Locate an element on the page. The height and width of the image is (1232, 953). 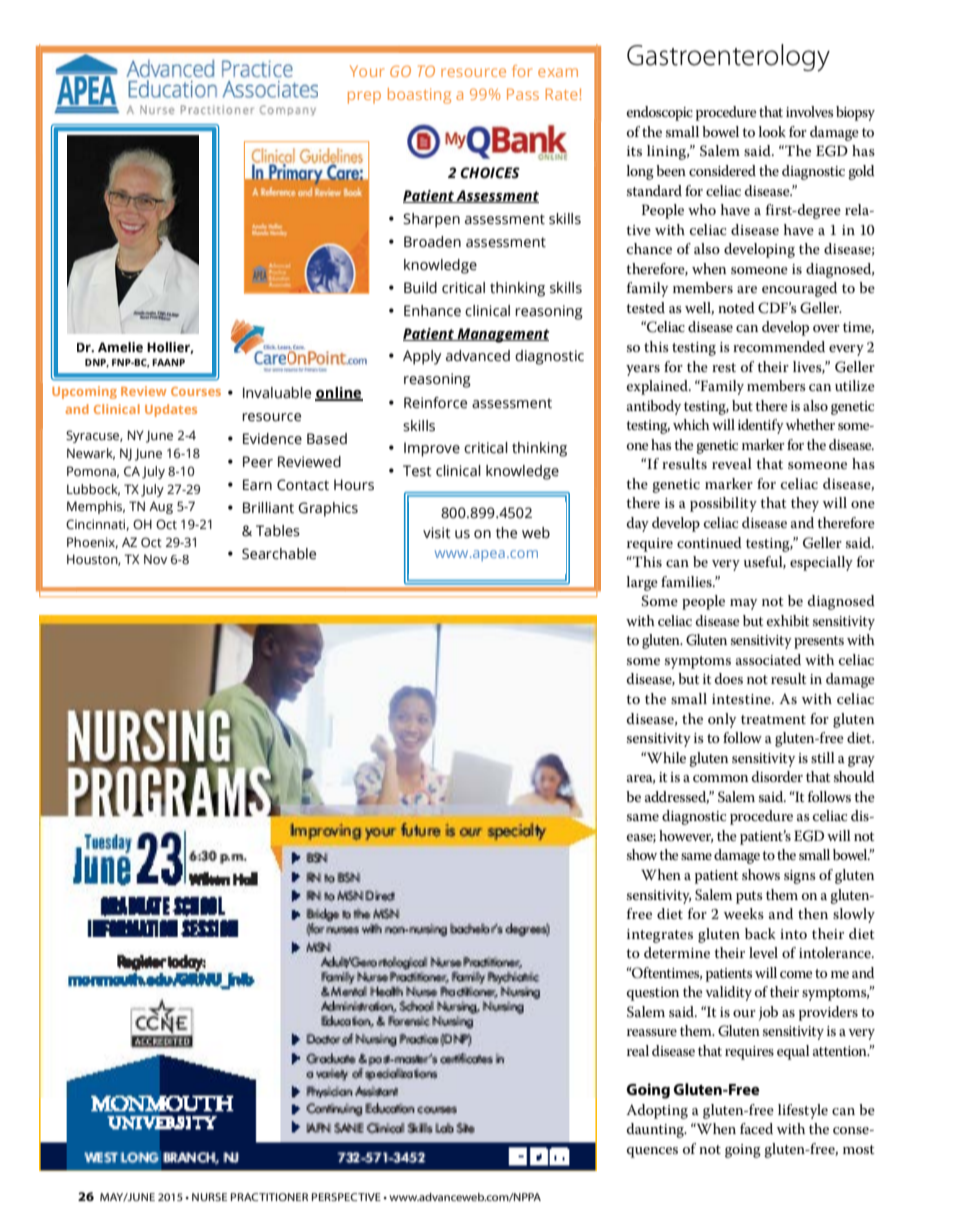
exhibit is located at coordinates (787, 620).
